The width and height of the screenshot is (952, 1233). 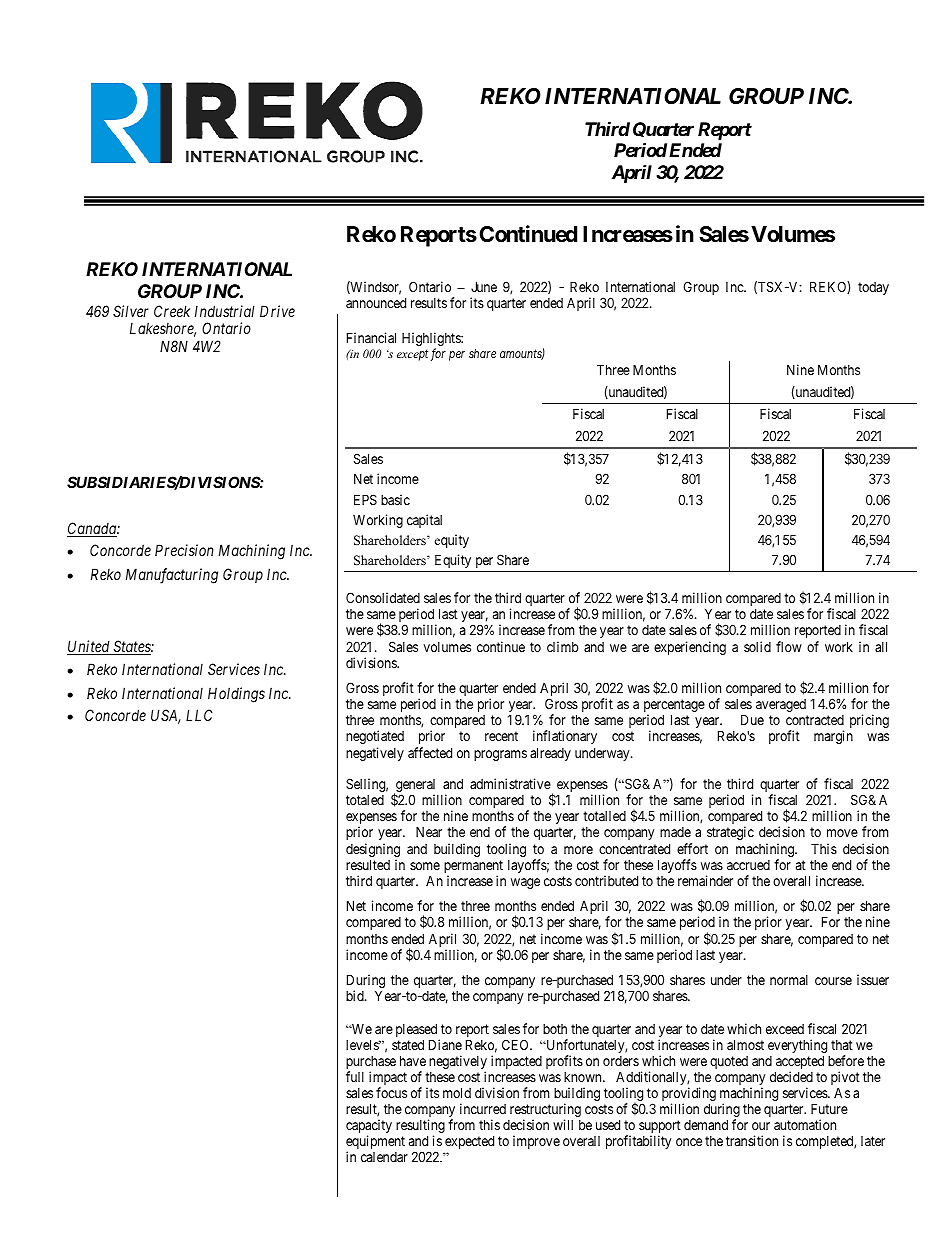 What do you see at coordinates (483, 1108) in the screenshot?
I see `incurred` at bounding box center [483, 1108].
